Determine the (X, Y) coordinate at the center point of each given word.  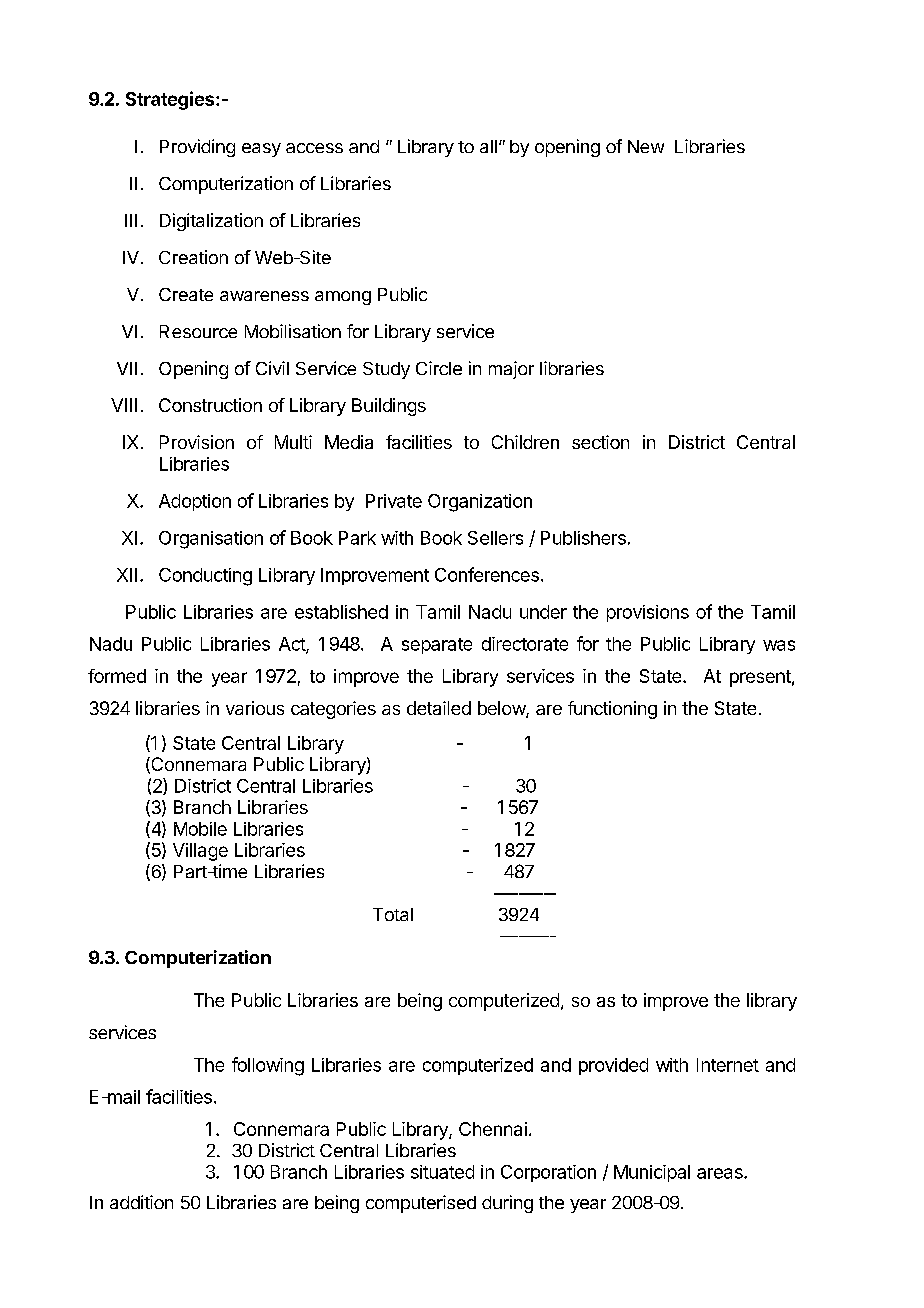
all (488, 146)
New (646, 146)
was (779, 645)
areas (721, 1173)
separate (437, 646)
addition (141, 1202)
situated (442, 1172)
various (255, 708)
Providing (197, 148)
